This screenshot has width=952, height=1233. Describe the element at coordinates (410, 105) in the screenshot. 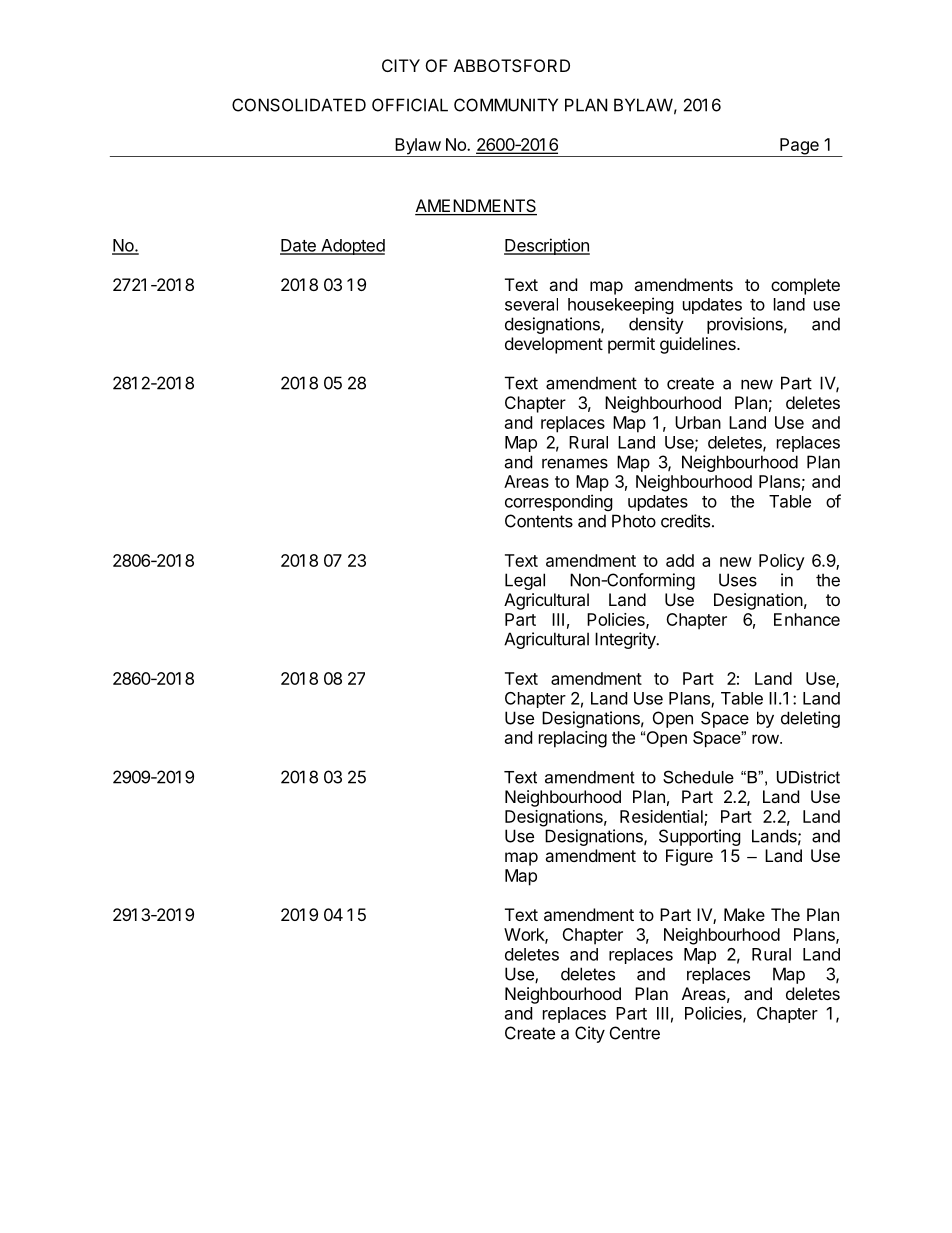

I see `OFFICIAL` at that location.
